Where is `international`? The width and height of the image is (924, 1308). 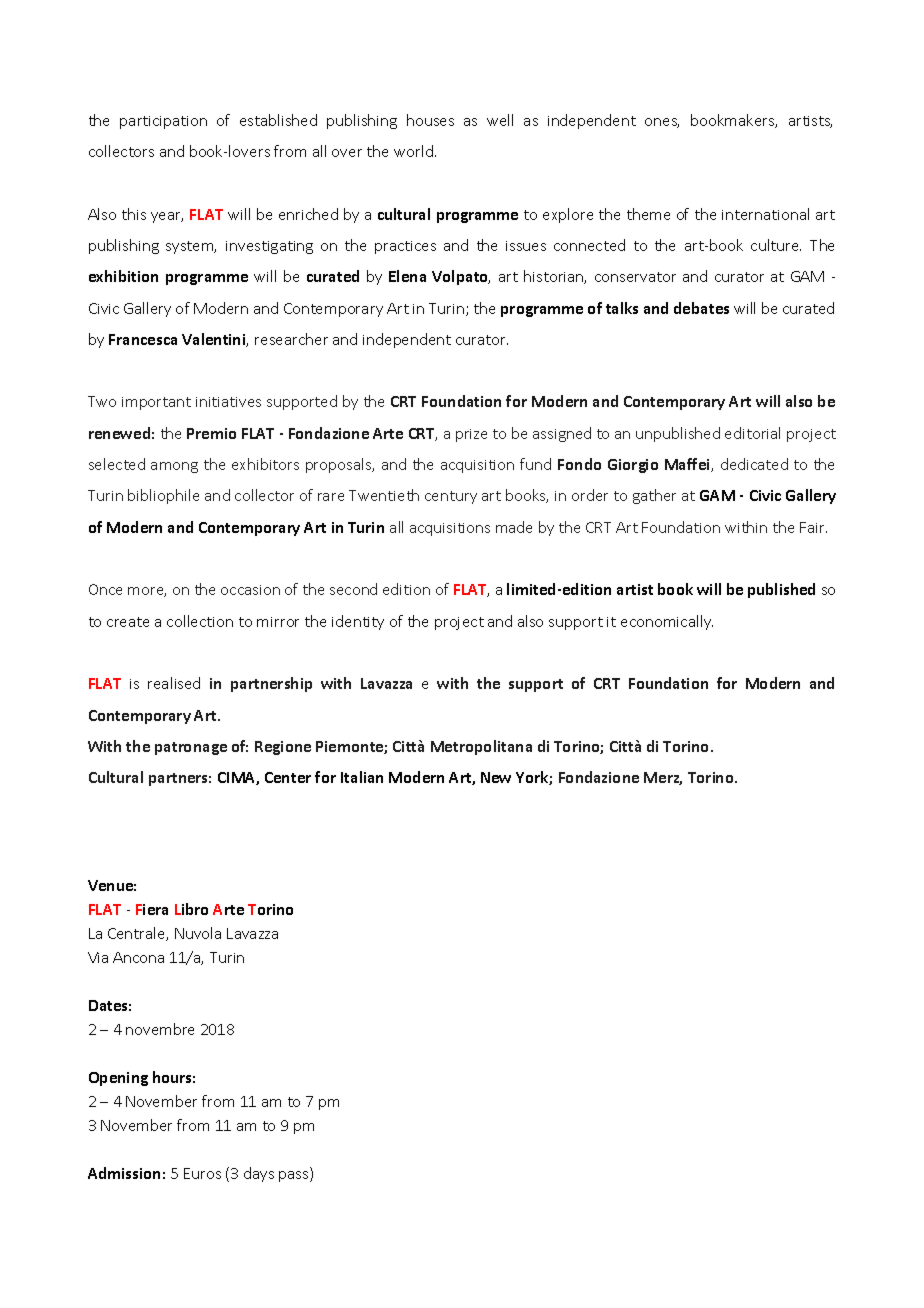 international is located at coordinates (765, 214).
